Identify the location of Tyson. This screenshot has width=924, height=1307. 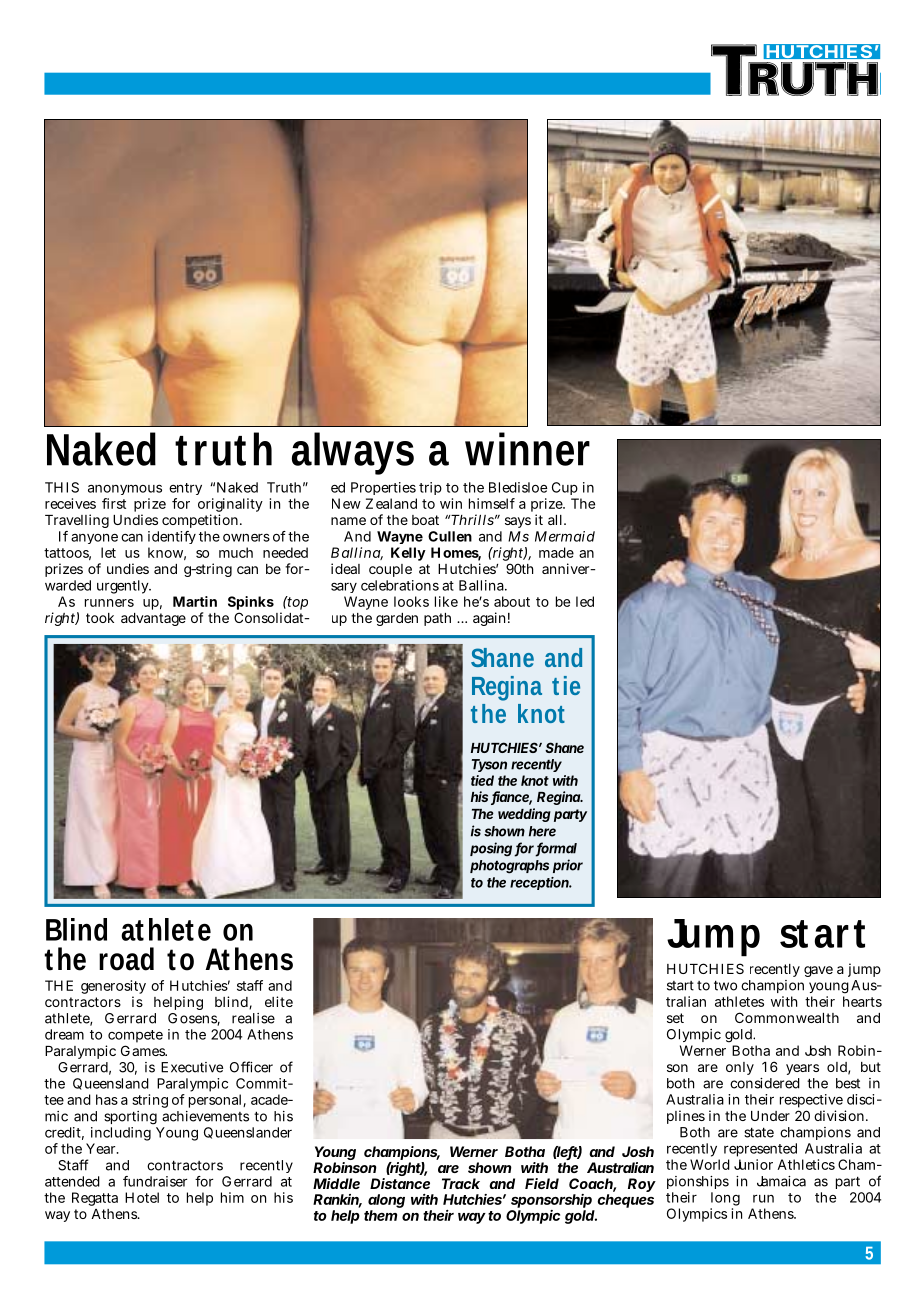
(489, 765).
